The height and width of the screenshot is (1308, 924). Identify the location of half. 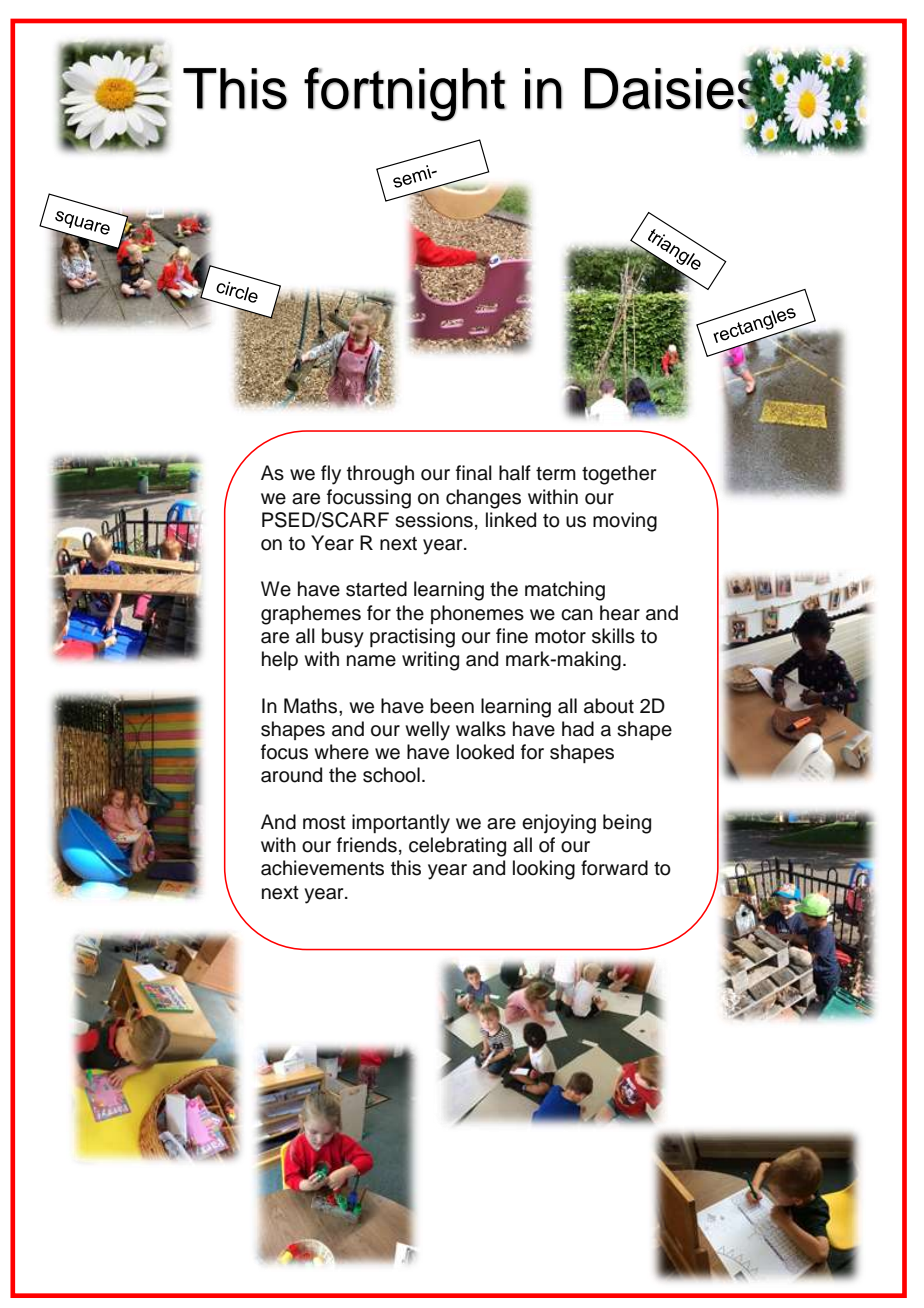
(515, 473).
